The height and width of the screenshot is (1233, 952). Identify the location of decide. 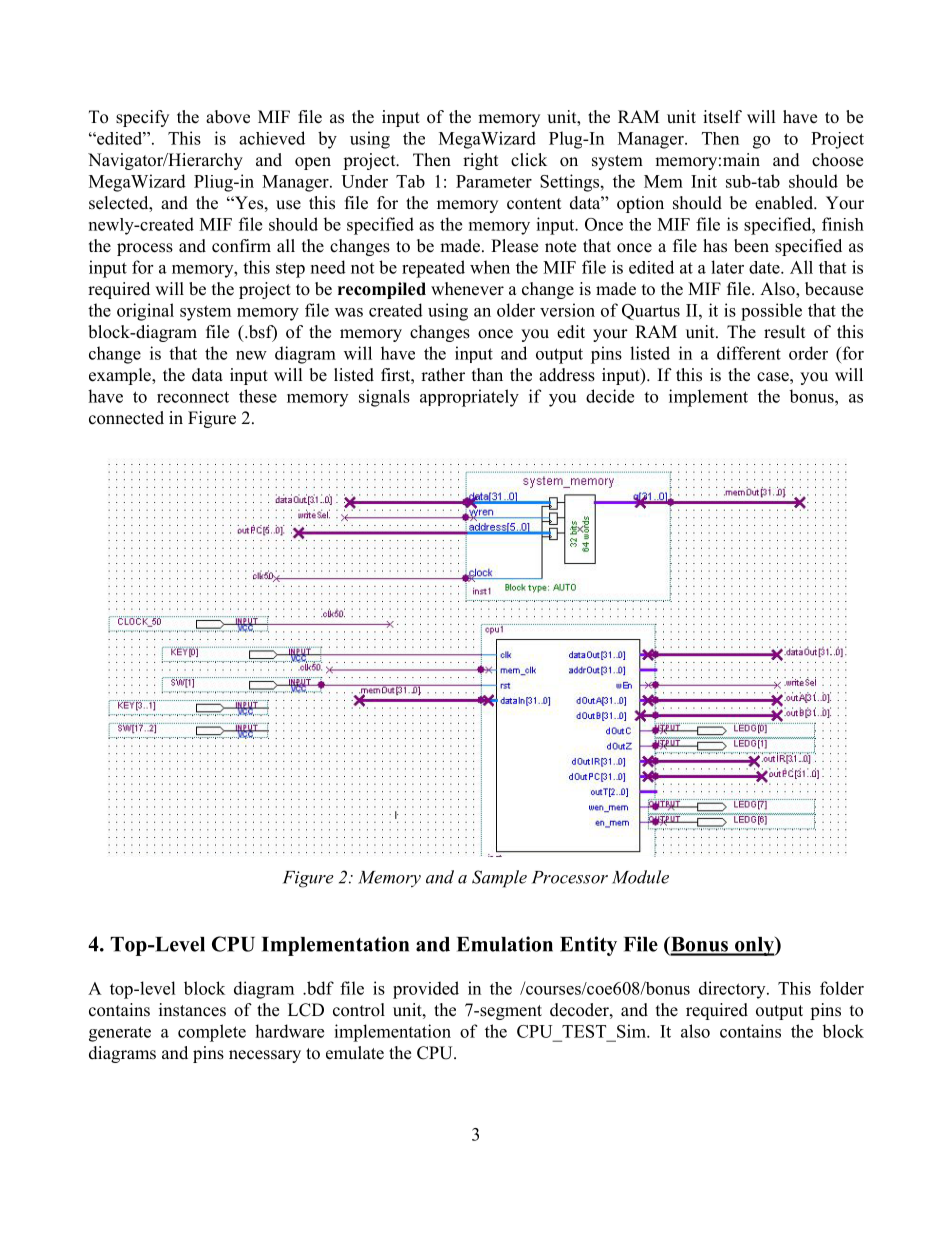
(610, 396).
